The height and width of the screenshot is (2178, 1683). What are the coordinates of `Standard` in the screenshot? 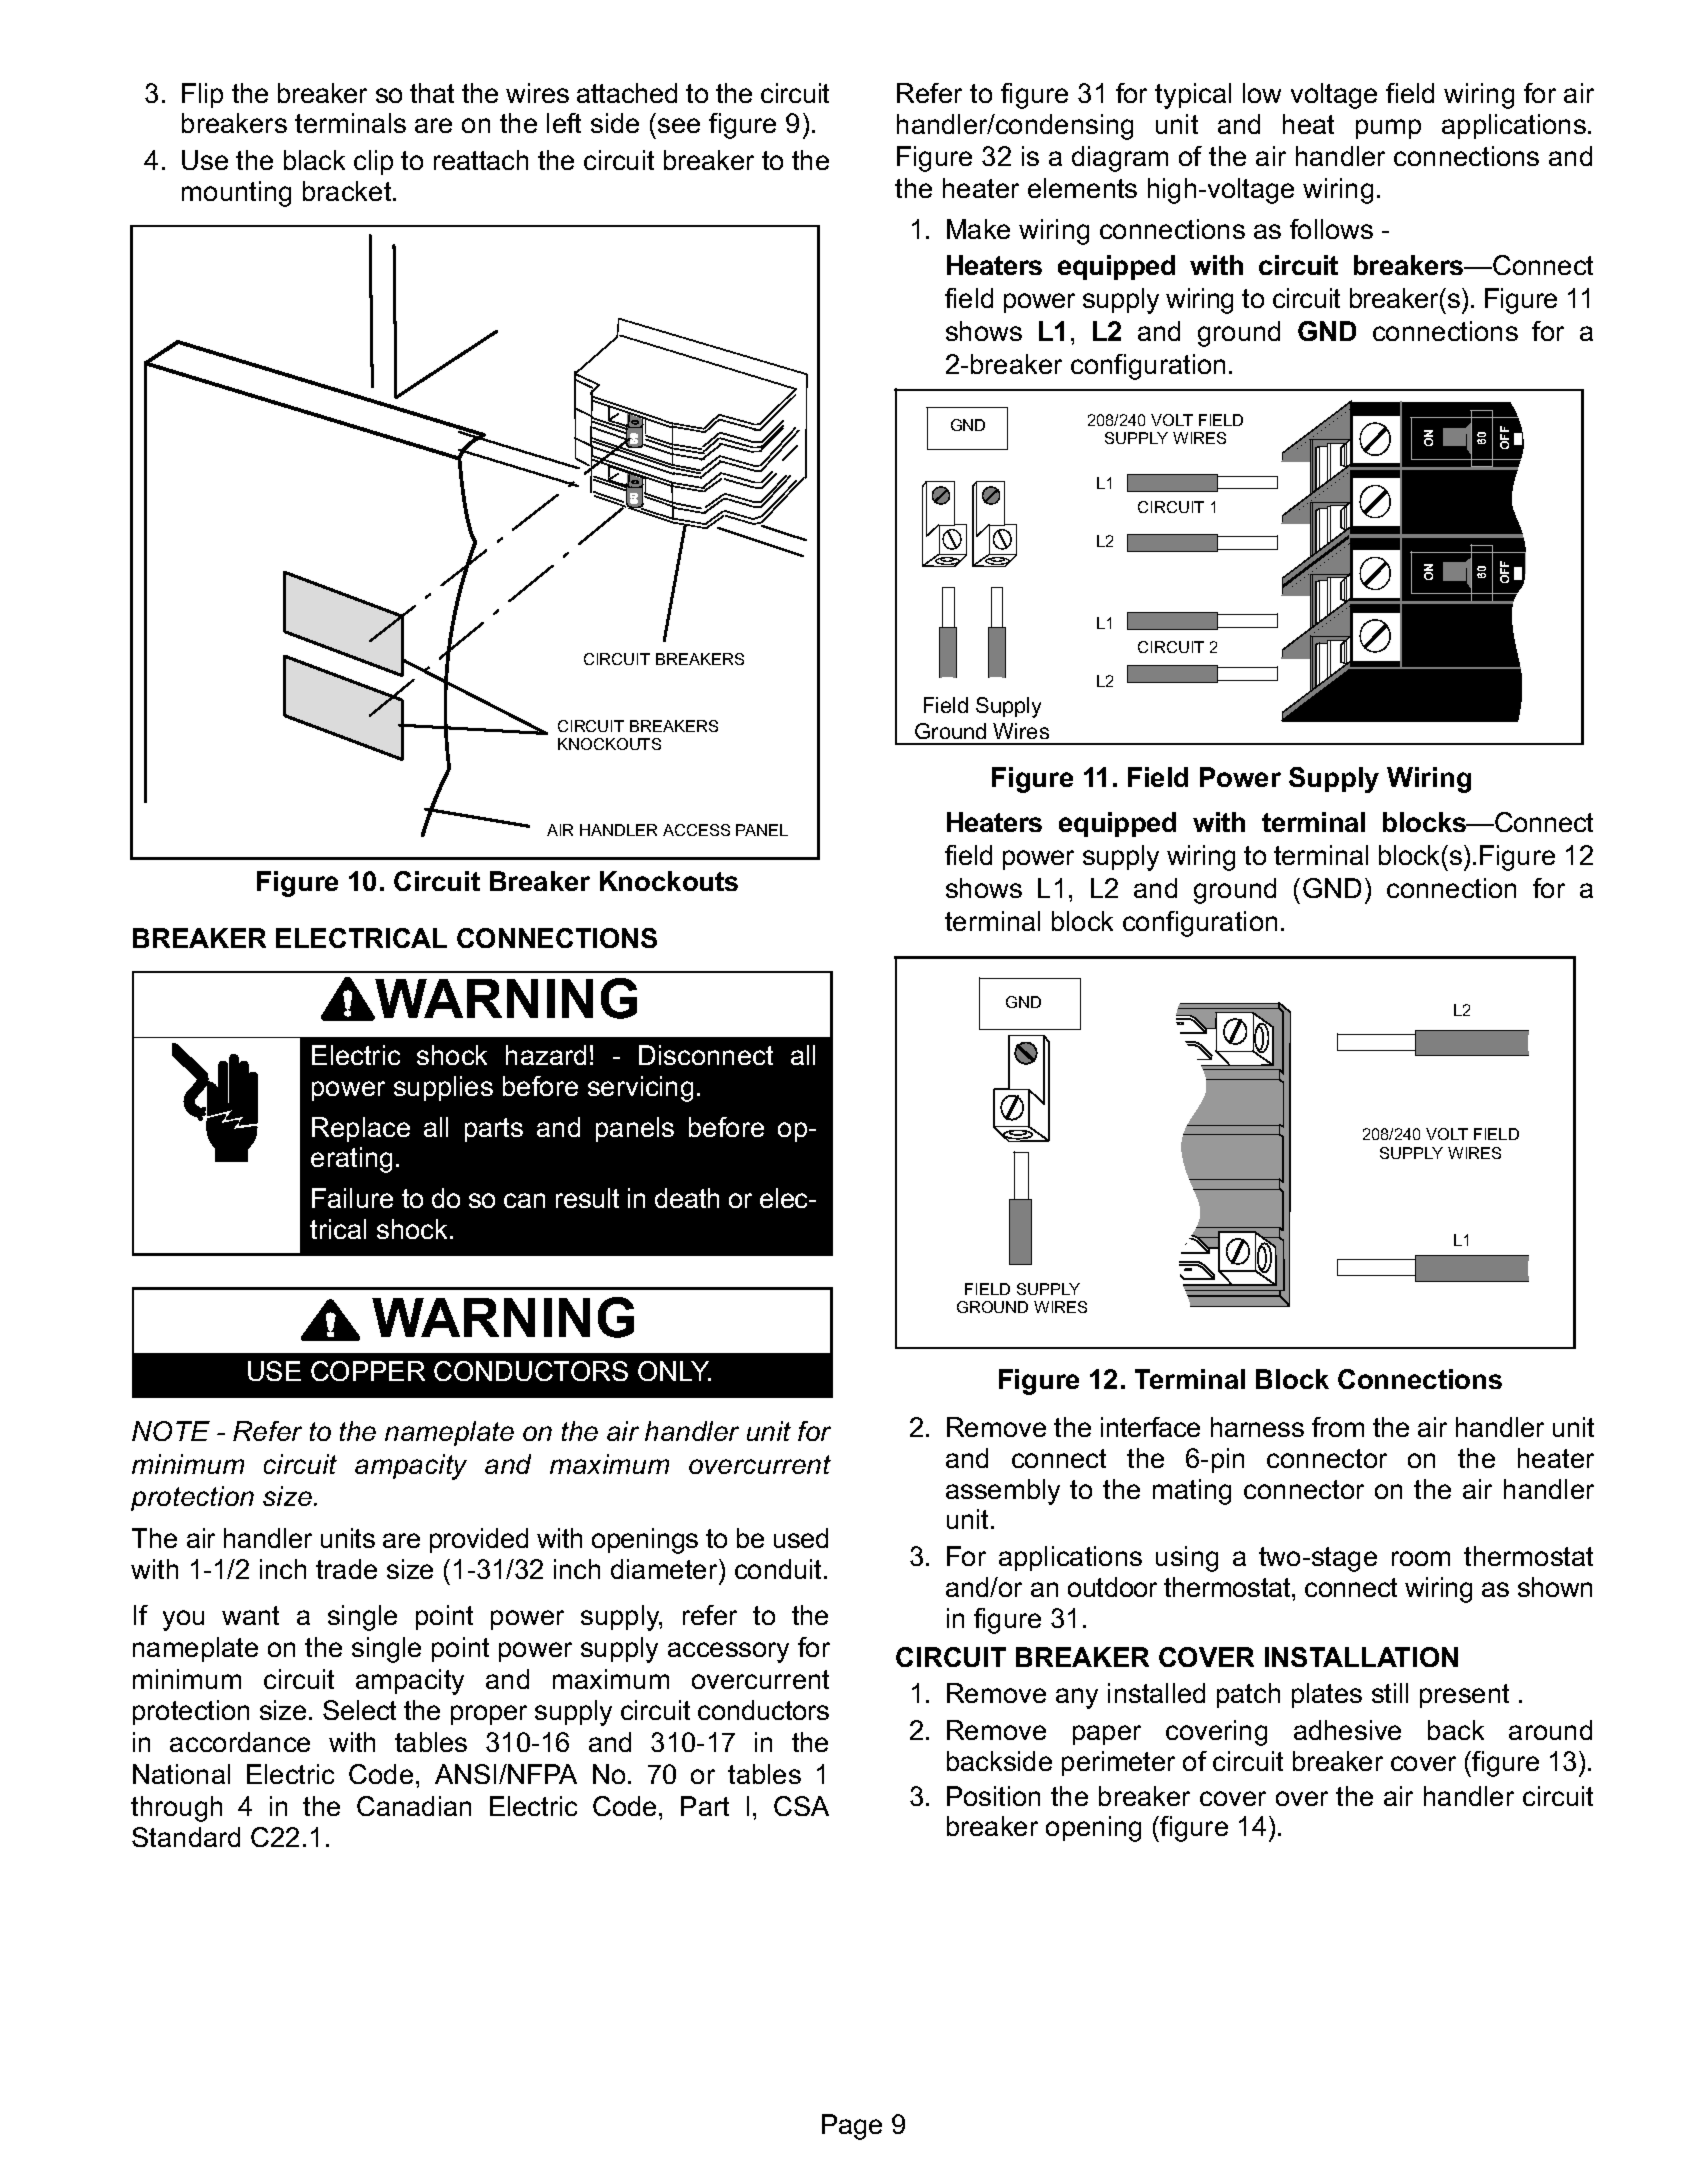 It's located at (186, 1837).
